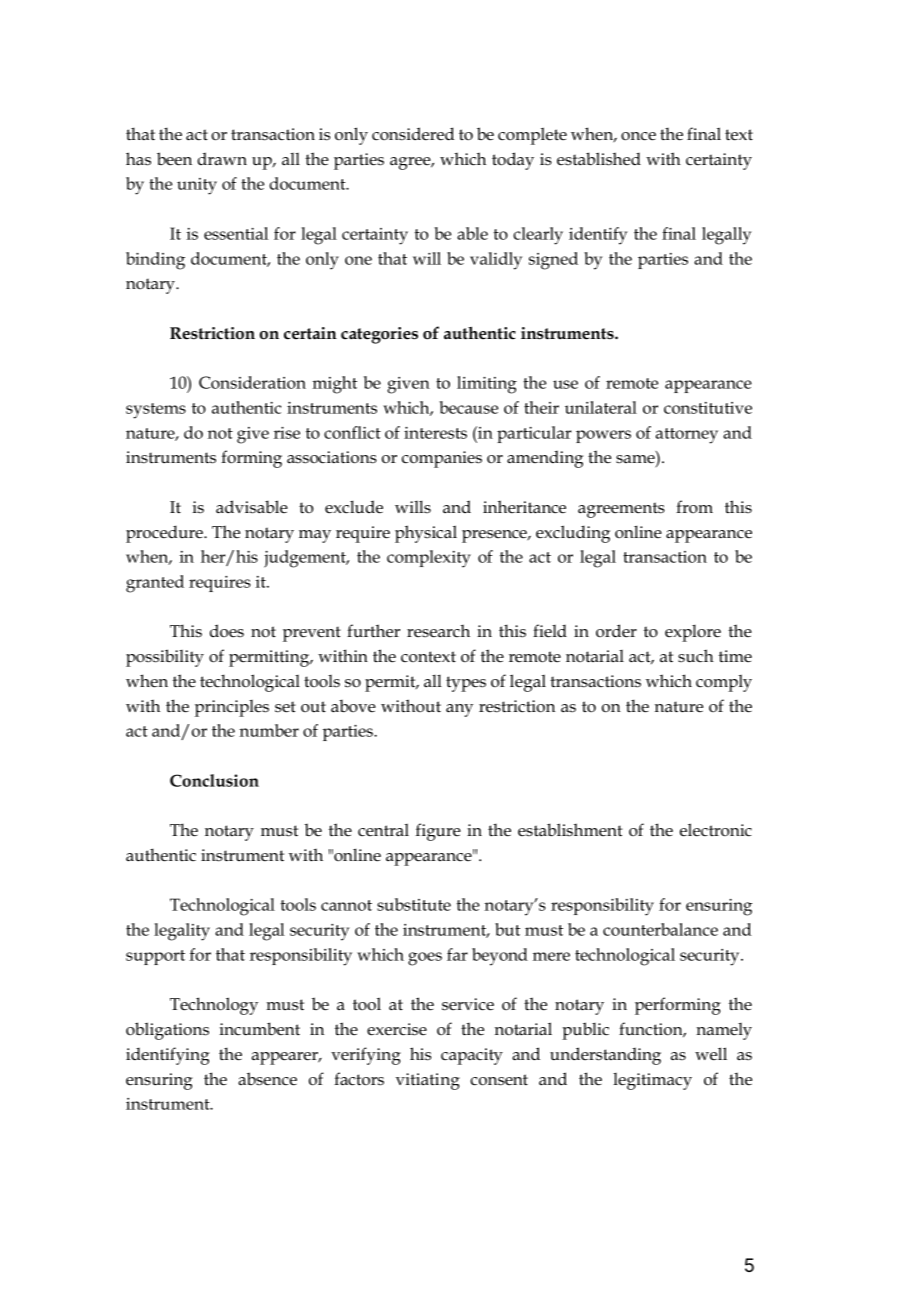 Image resolution: width=924 pixels, height=1308 pixels. I want to click on obligations, so click(167, 1031).
